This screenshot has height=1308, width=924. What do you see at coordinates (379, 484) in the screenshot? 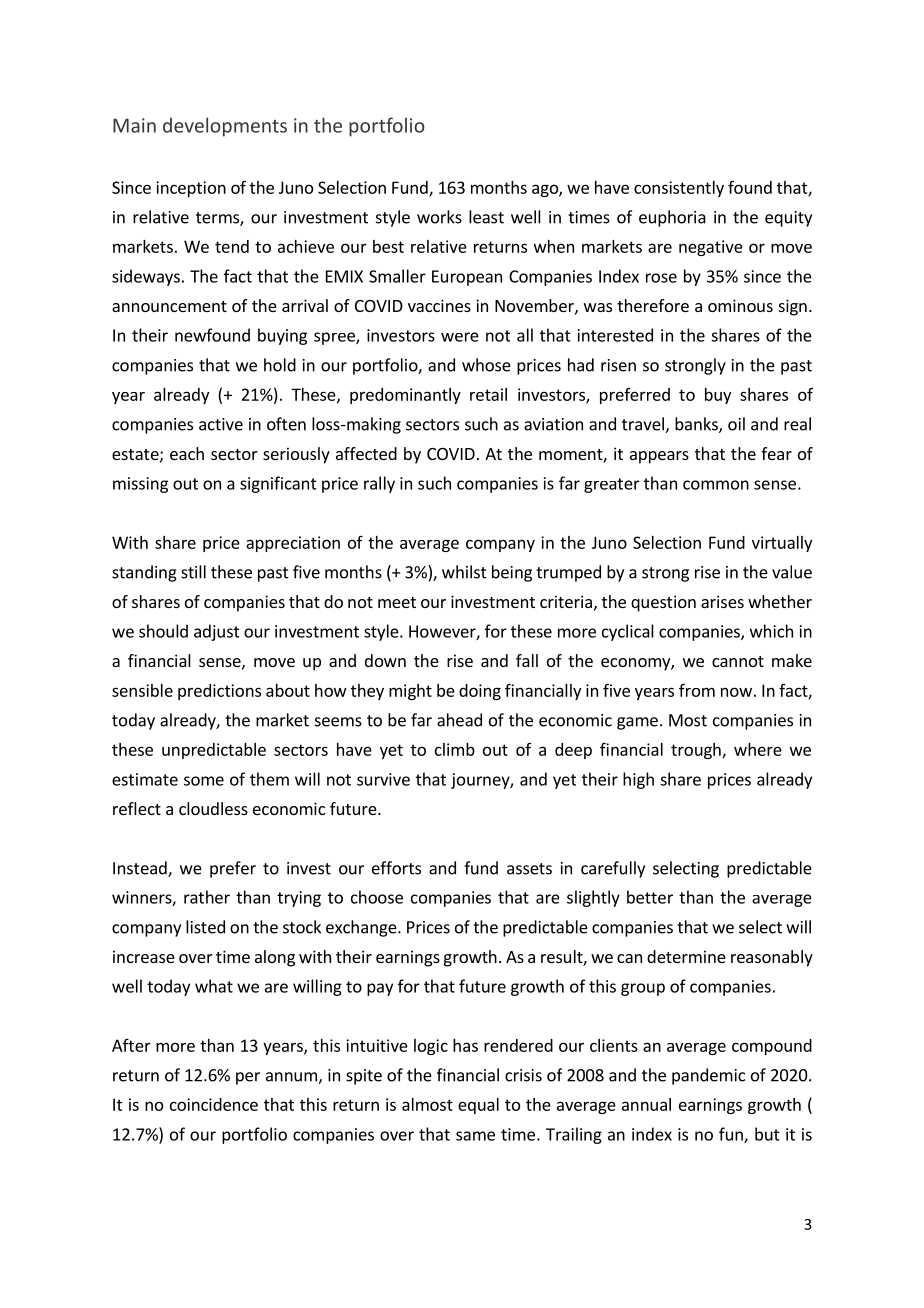
I see `rally` at bounding box center [379, 484].
